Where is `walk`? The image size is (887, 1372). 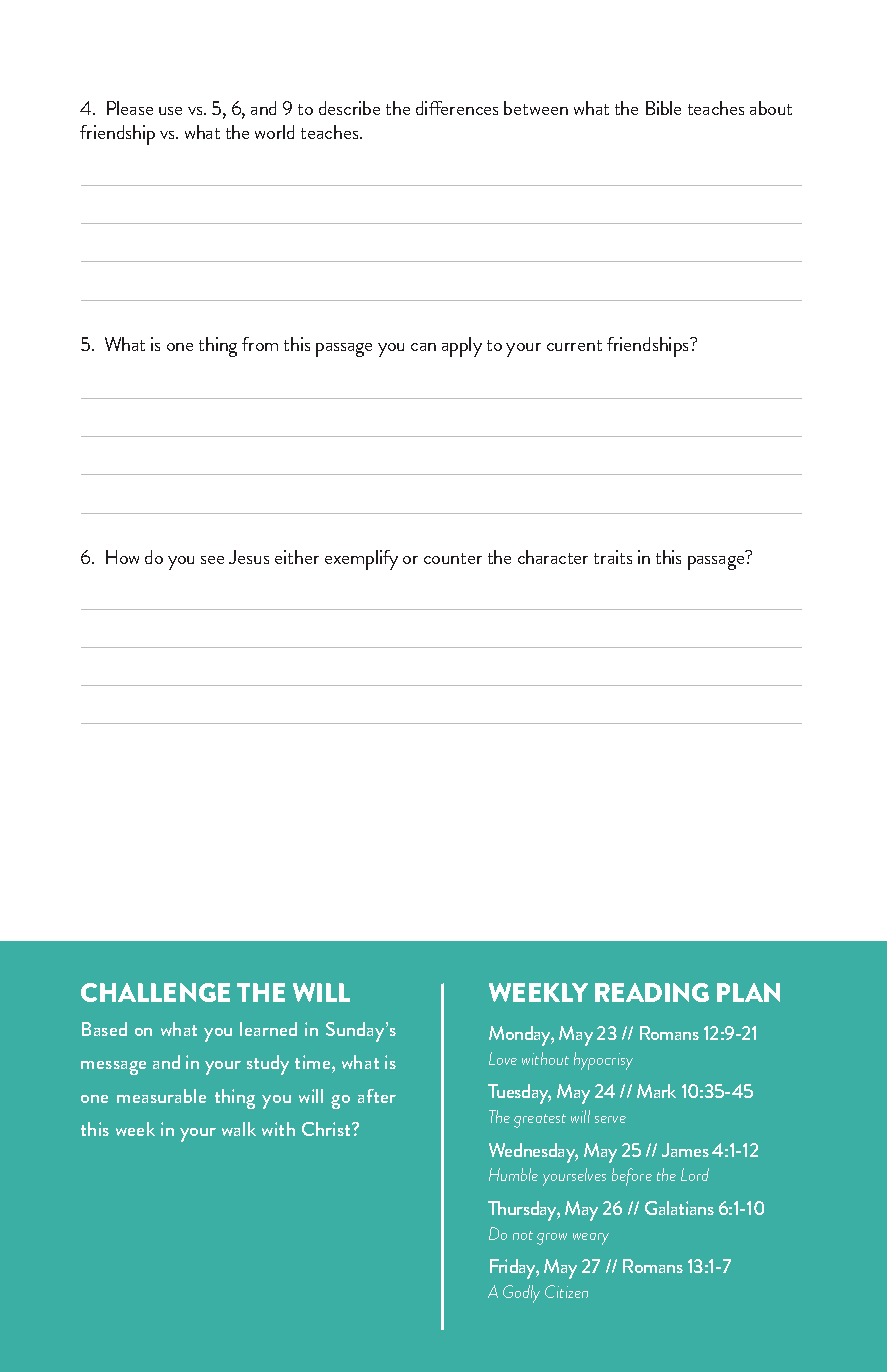
walk is located at coordinates (239, 1129).
